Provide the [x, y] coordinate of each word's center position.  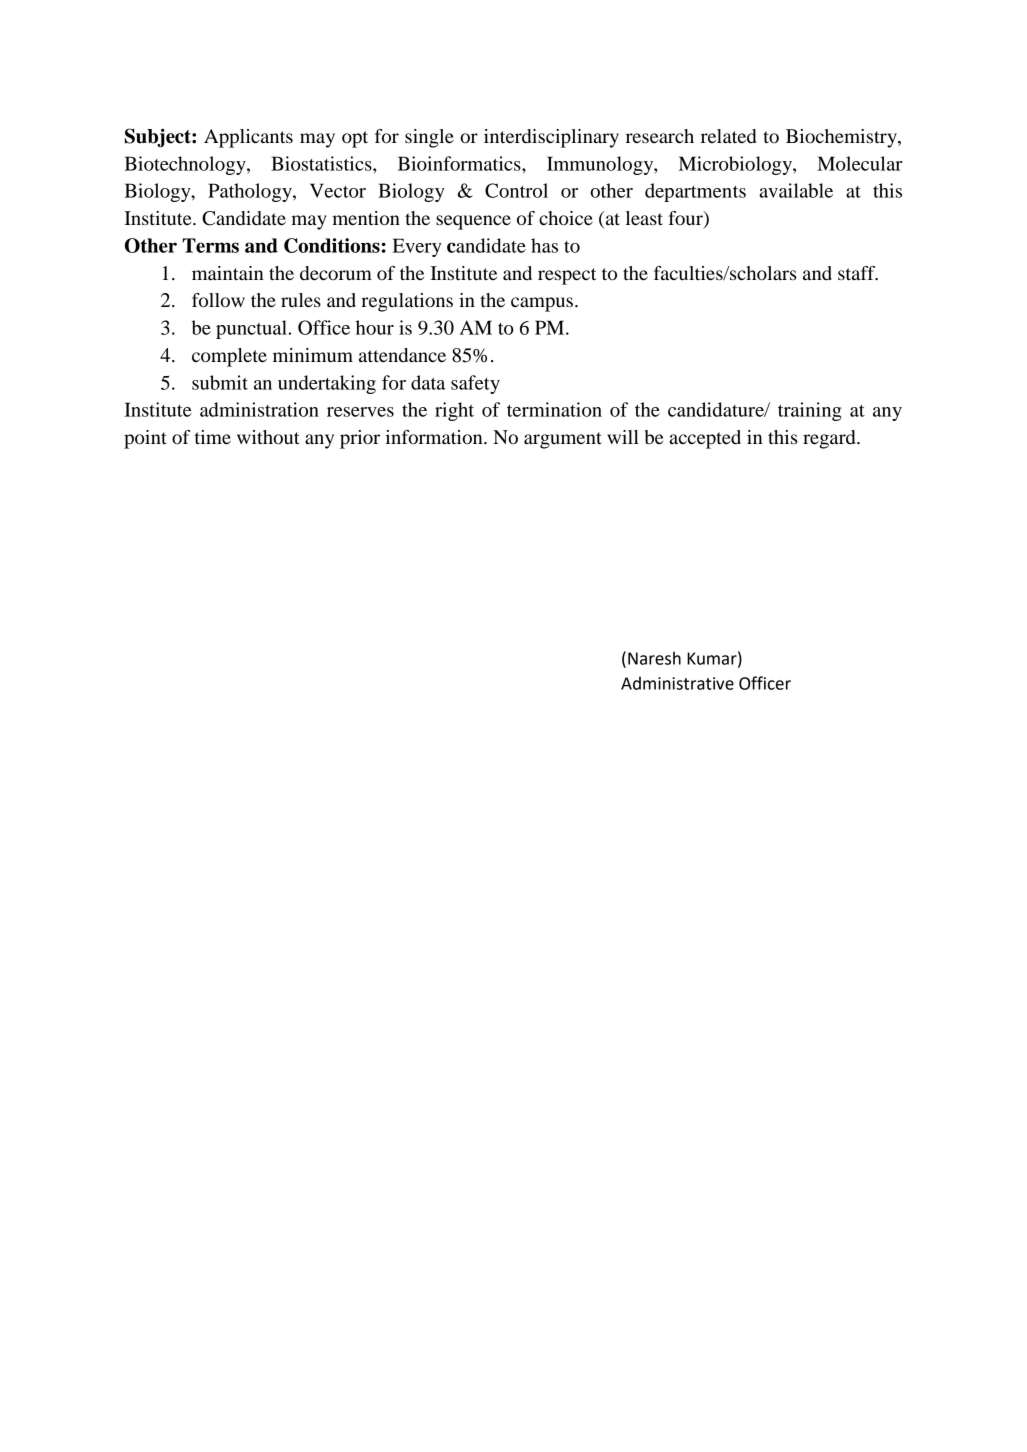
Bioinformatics [460, 163]
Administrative [677, 683]
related [728, 136]
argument [563, 440]
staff [858, 273]
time [213, 437]
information [435, 437]
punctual [252, 329]
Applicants [248, 138]
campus [542, 304]
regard [830, 439]
